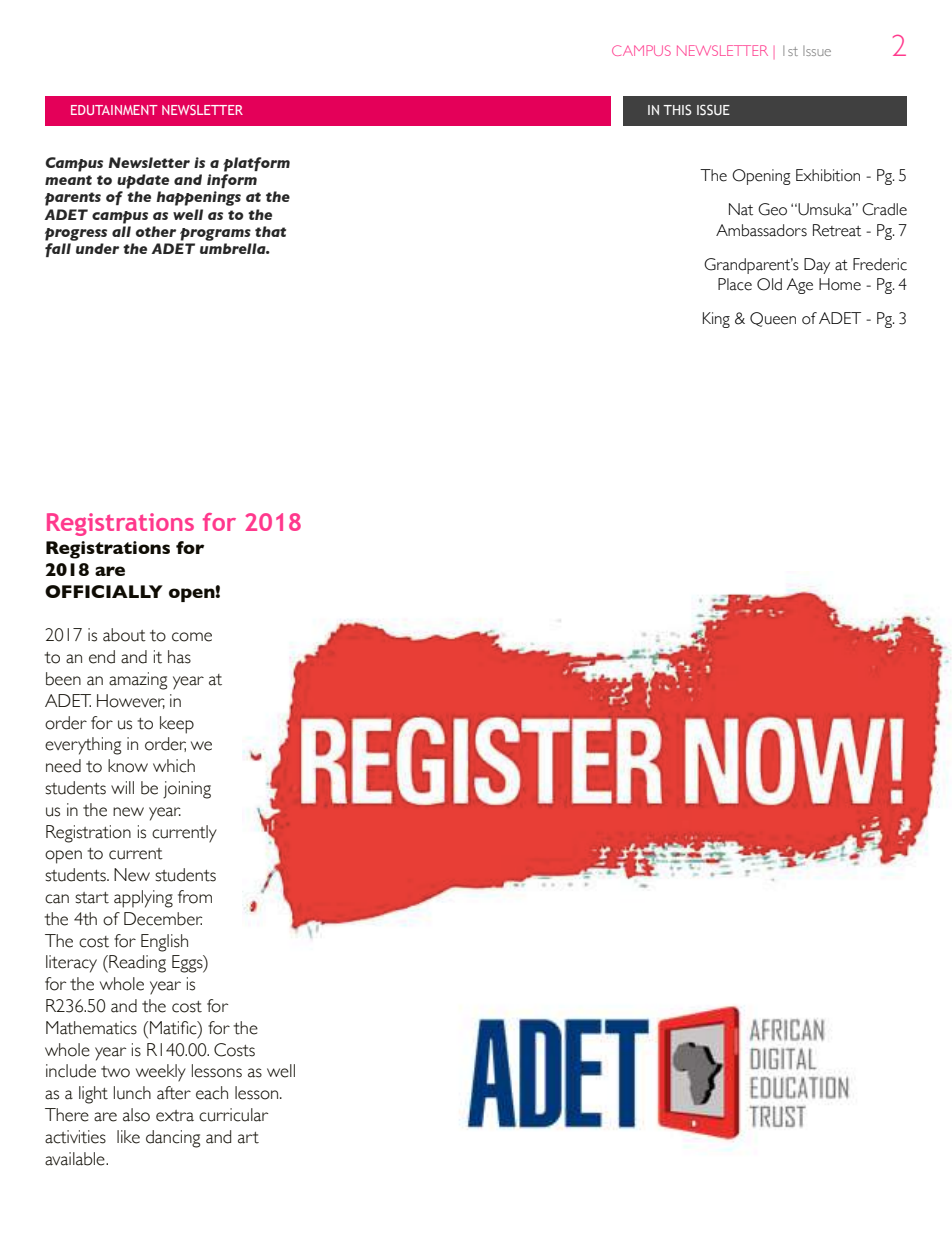  I want to click on under, so click(97, 248).
